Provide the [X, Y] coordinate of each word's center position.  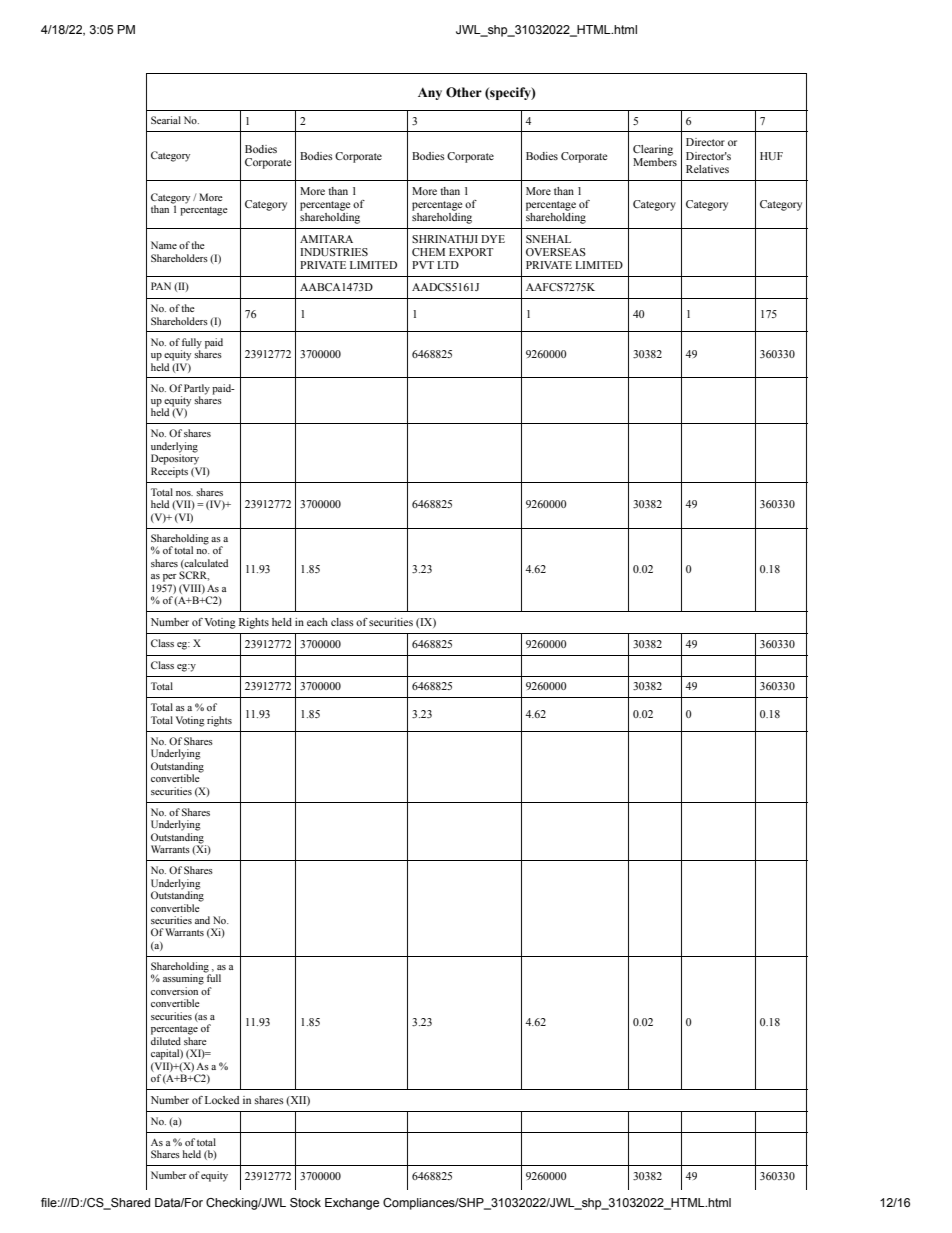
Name [164, 245]
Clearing [653, 150]
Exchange [352, 1204]
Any [430, 93]
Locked [222, 1100]
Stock [305, 1202]
